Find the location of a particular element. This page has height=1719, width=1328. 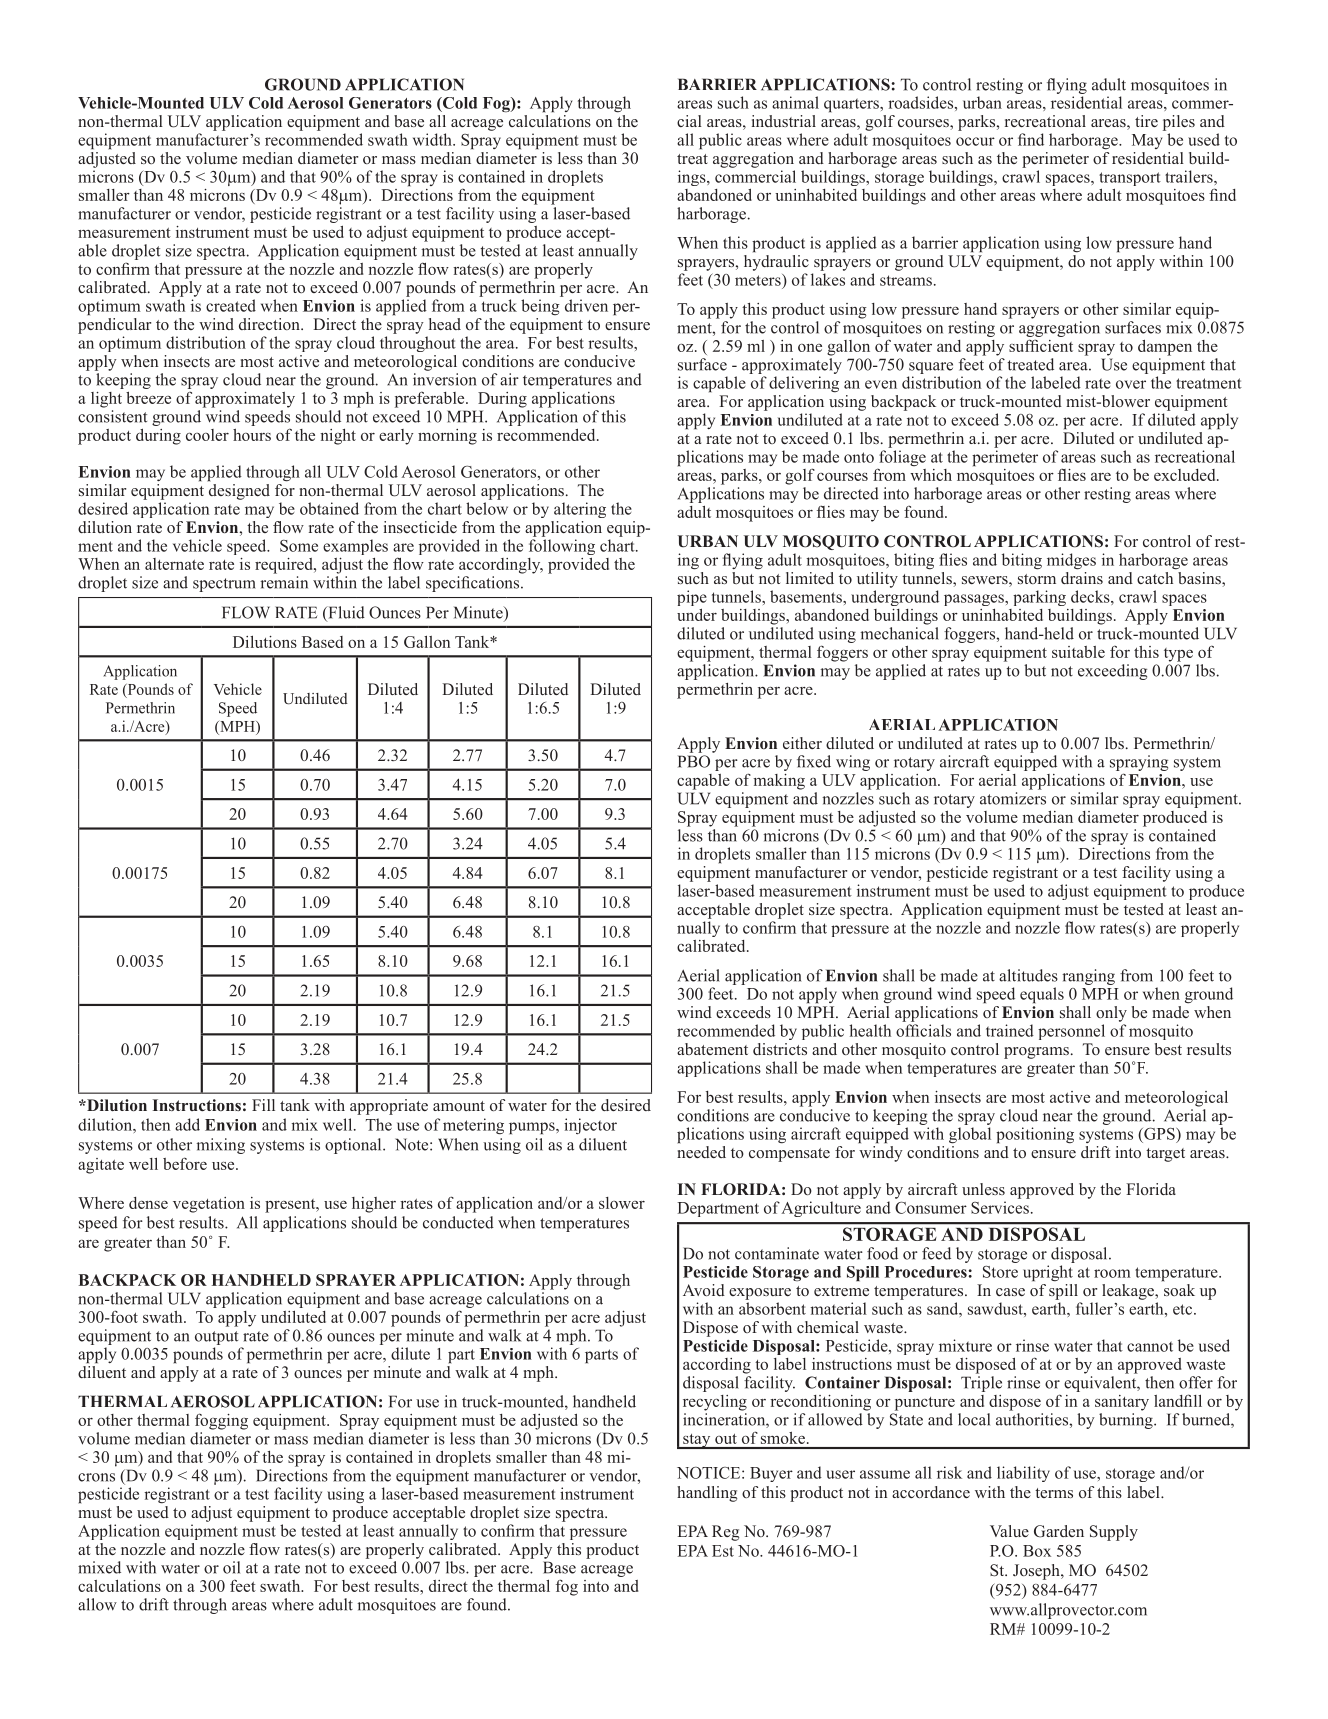

mixed is located at coordinates (99, 1567).
